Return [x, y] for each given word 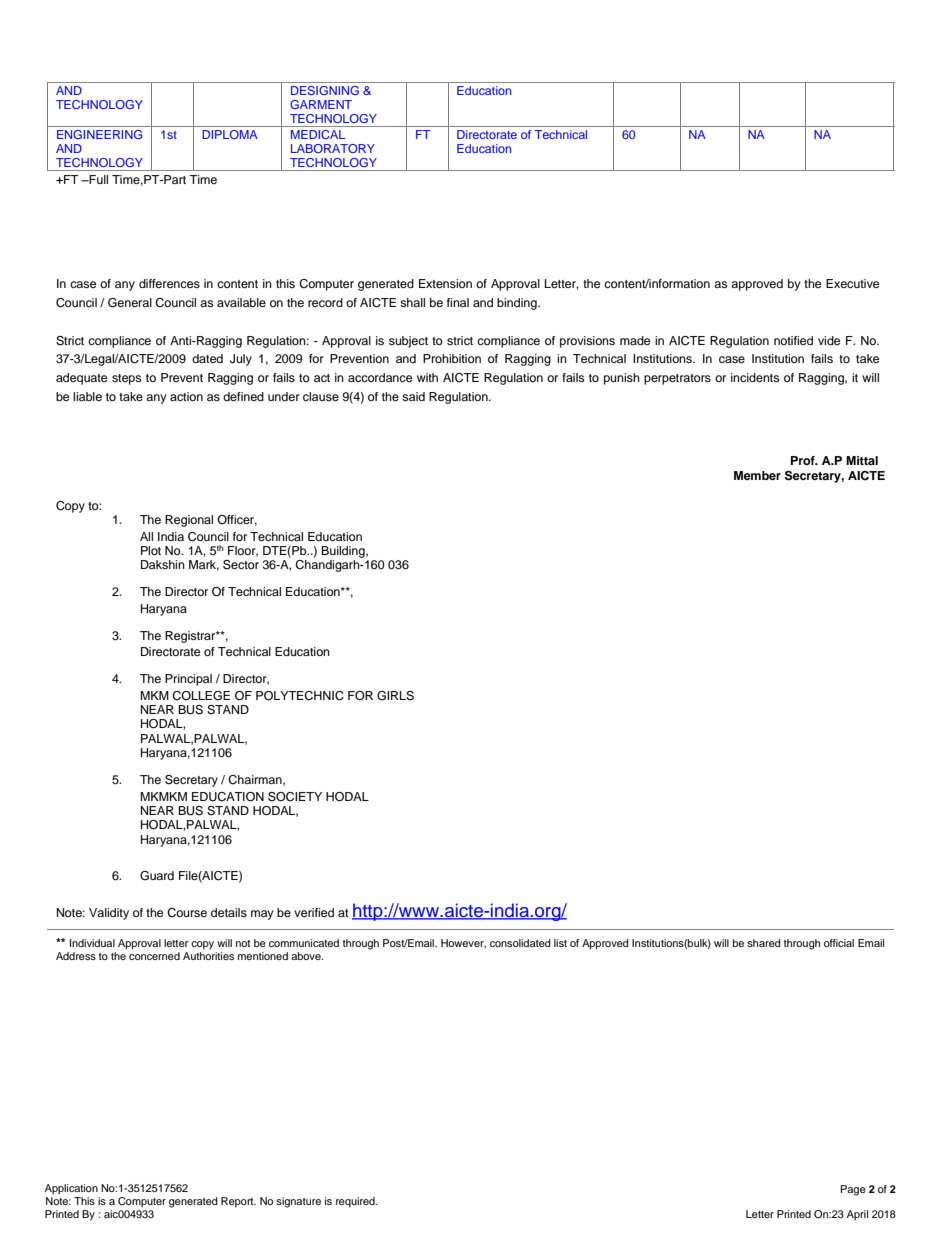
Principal [188, 680]
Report [238, 1202]
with [427, 377]
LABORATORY [333, 148]
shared [764, 943]
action [186, 396]
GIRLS [395, 696]
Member [757, 475]
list [560, 943]
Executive [852, 283]
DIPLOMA [230, 134]
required [356, 1202]
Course [187, 913]
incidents [755, 377]
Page [853, 1190]
